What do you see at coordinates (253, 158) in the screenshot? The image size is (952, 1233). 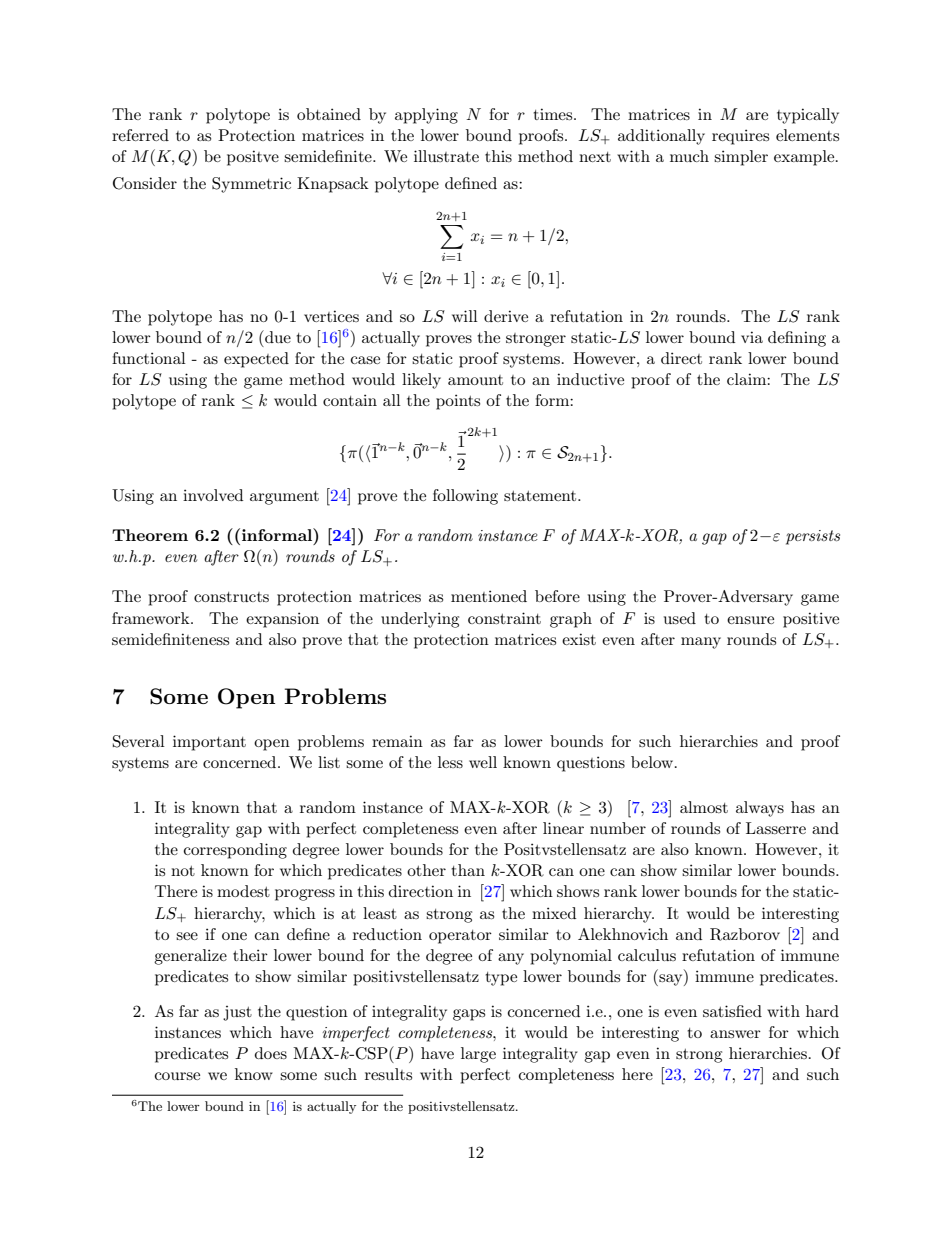 I see `positve` at bounding box center [253, 158].
